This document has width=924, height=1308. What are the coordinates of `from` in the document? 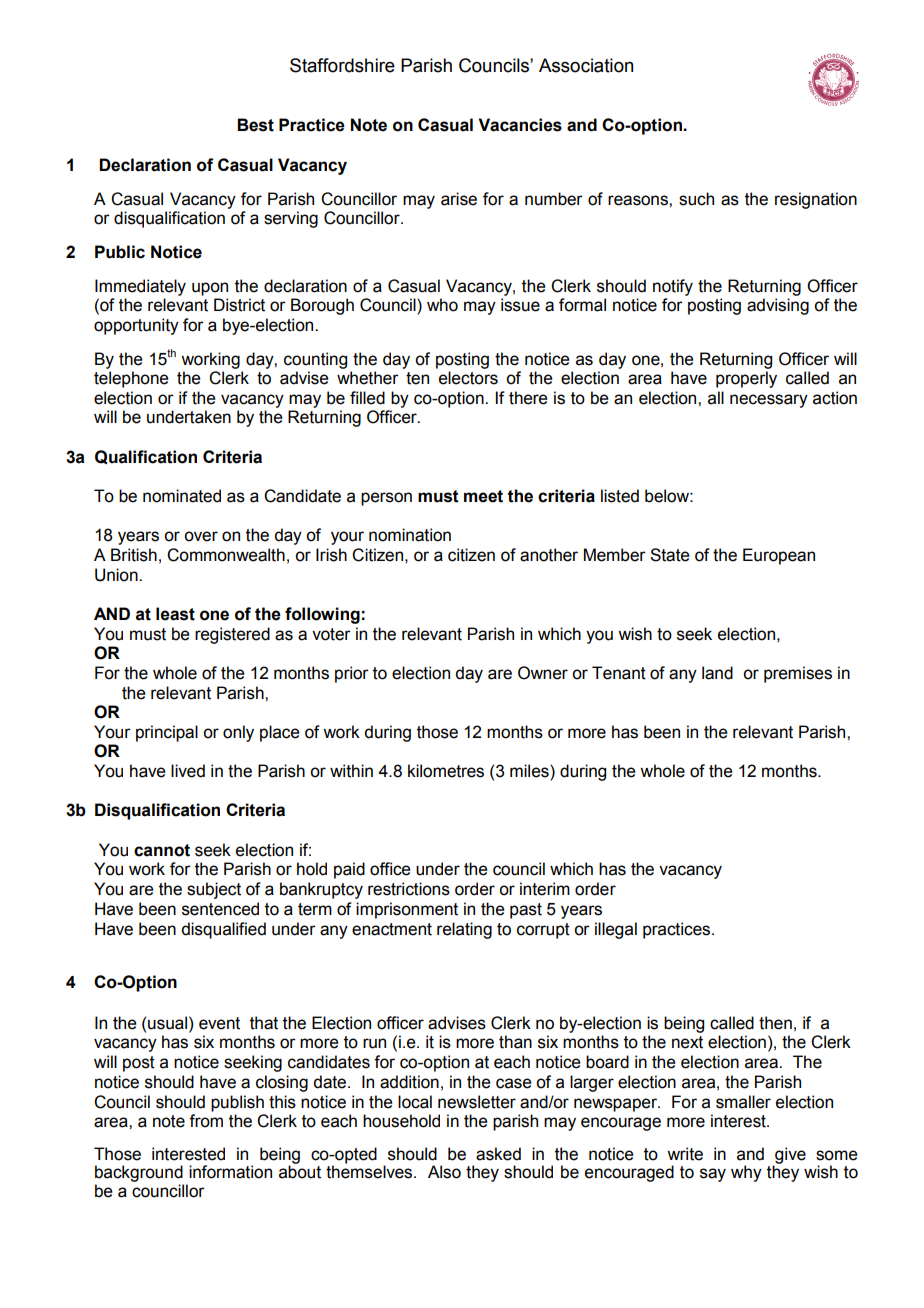 It's located at (206, 1121).
